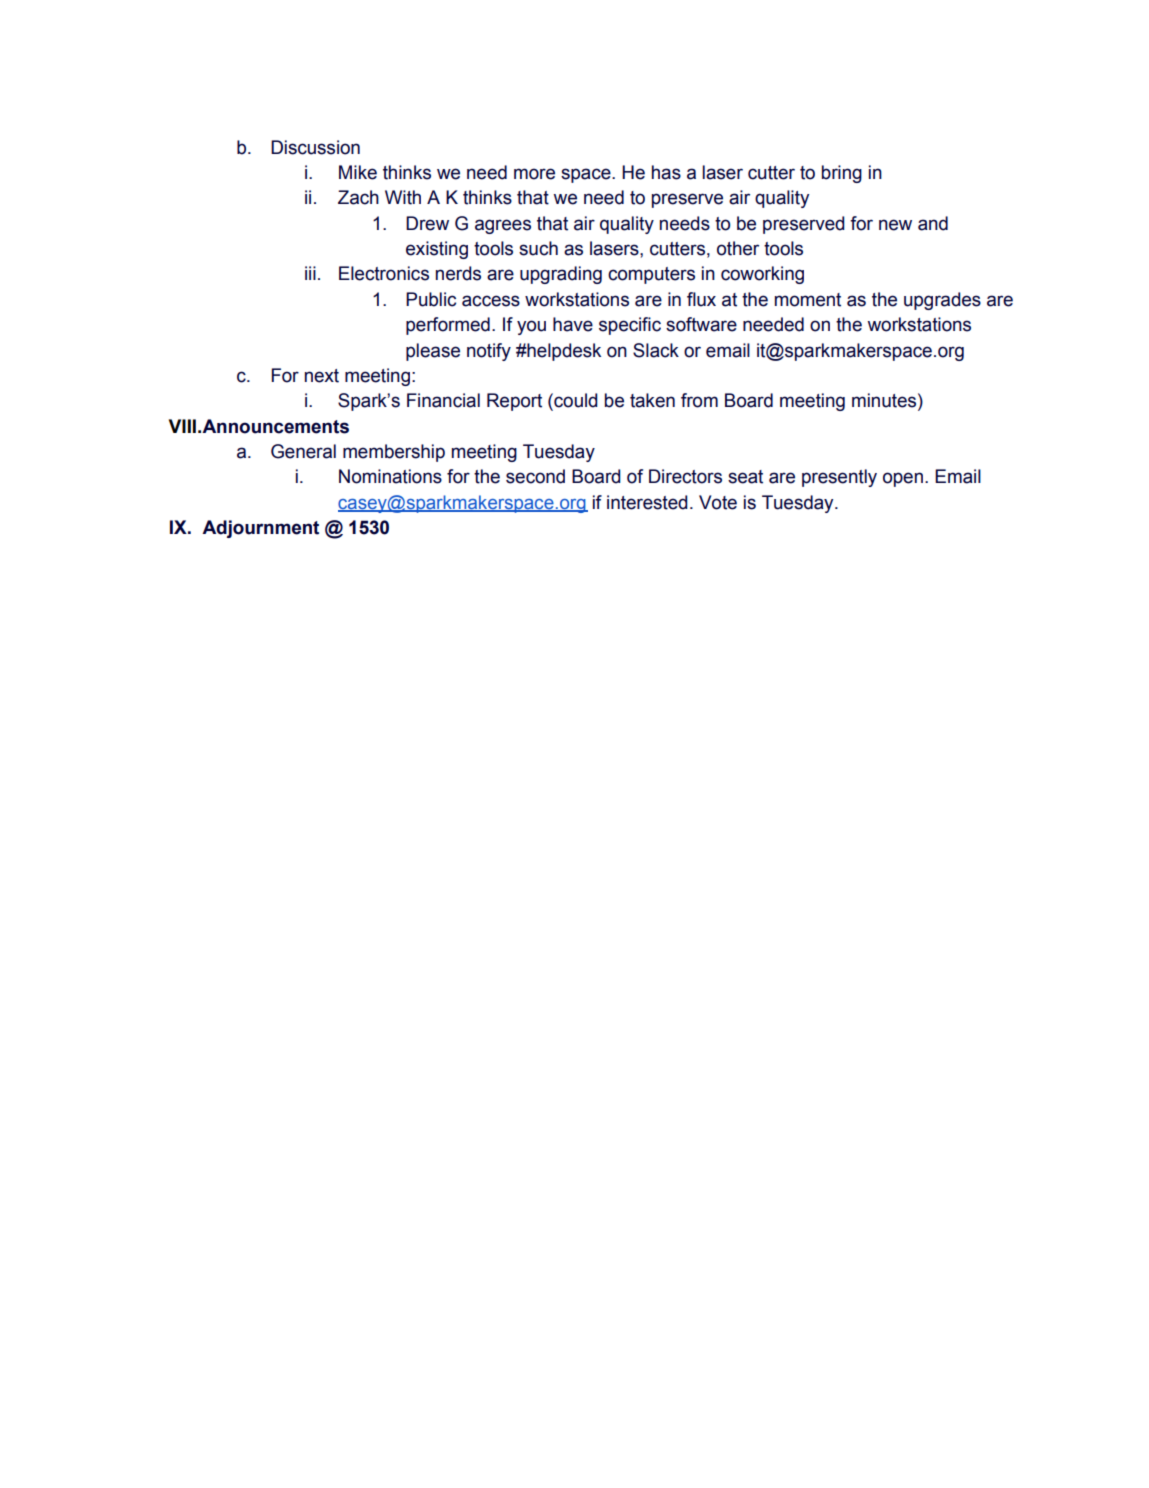  I want to click on specific, so click(630, 326).
